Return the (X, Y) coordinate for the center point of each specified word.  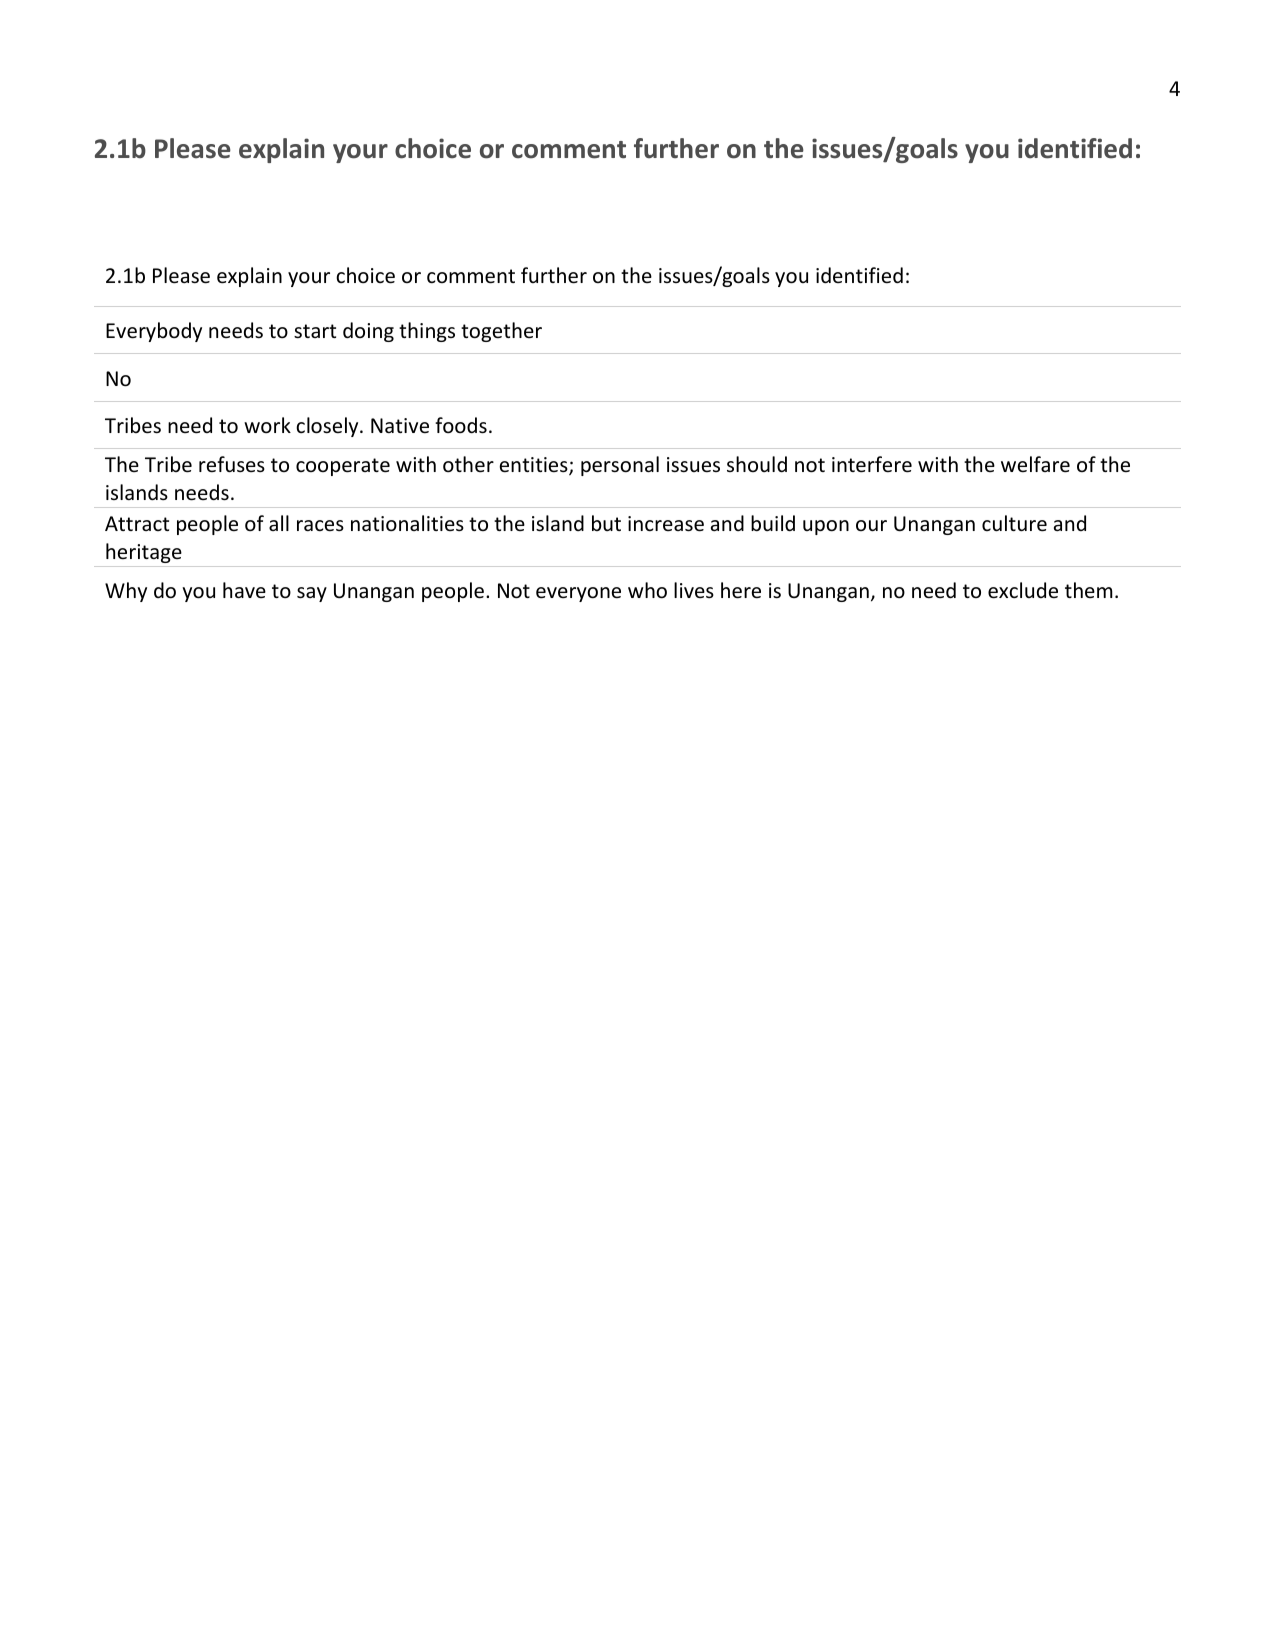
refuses (232, 464)
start (315, 331)
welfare (1035, 464)
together (501, 332)
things (427, 332)
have (244, 590)
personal (620, 466)
